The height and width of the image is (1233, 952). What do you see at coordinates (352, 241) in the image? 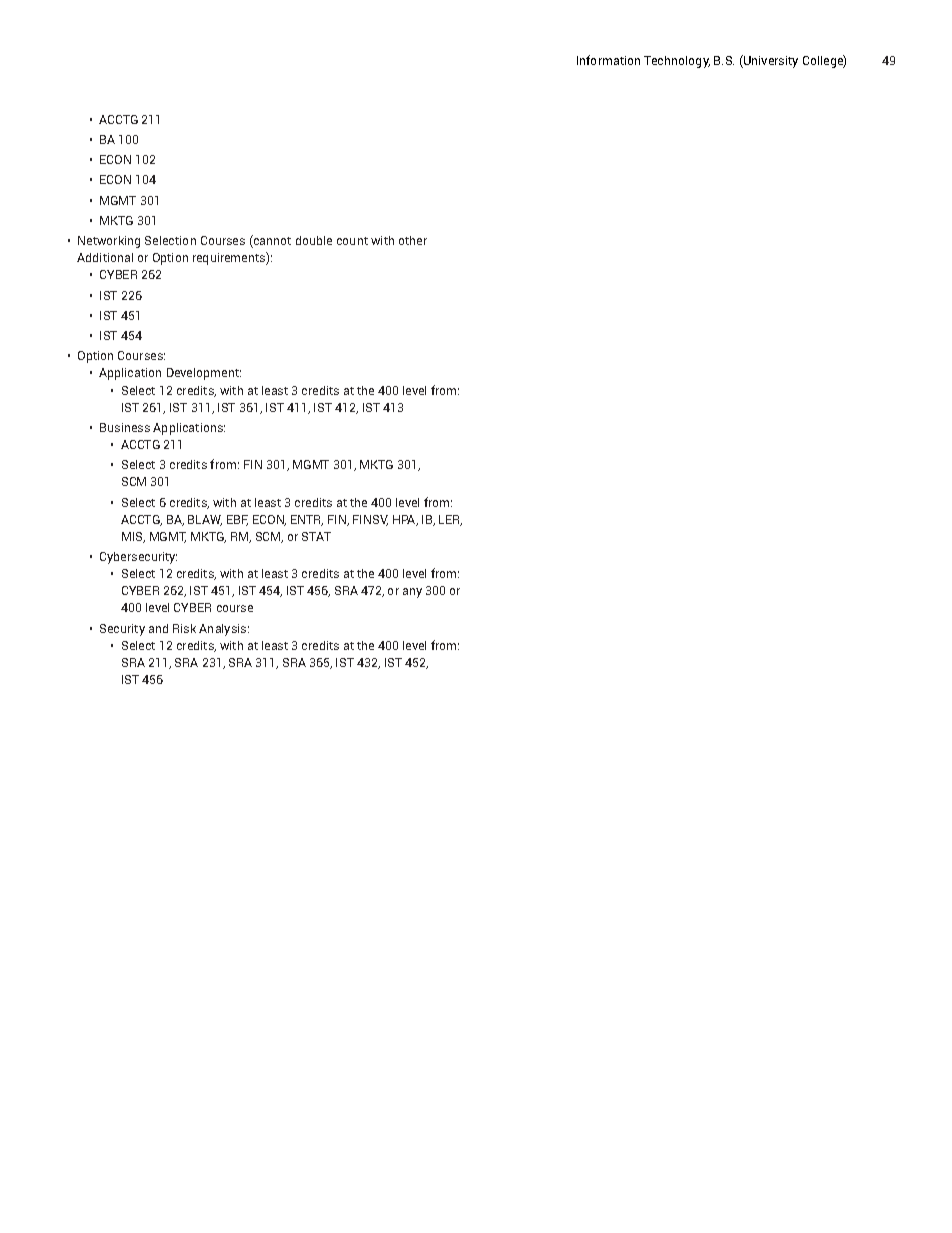
I see `count` at bounding box center [352, 241].
